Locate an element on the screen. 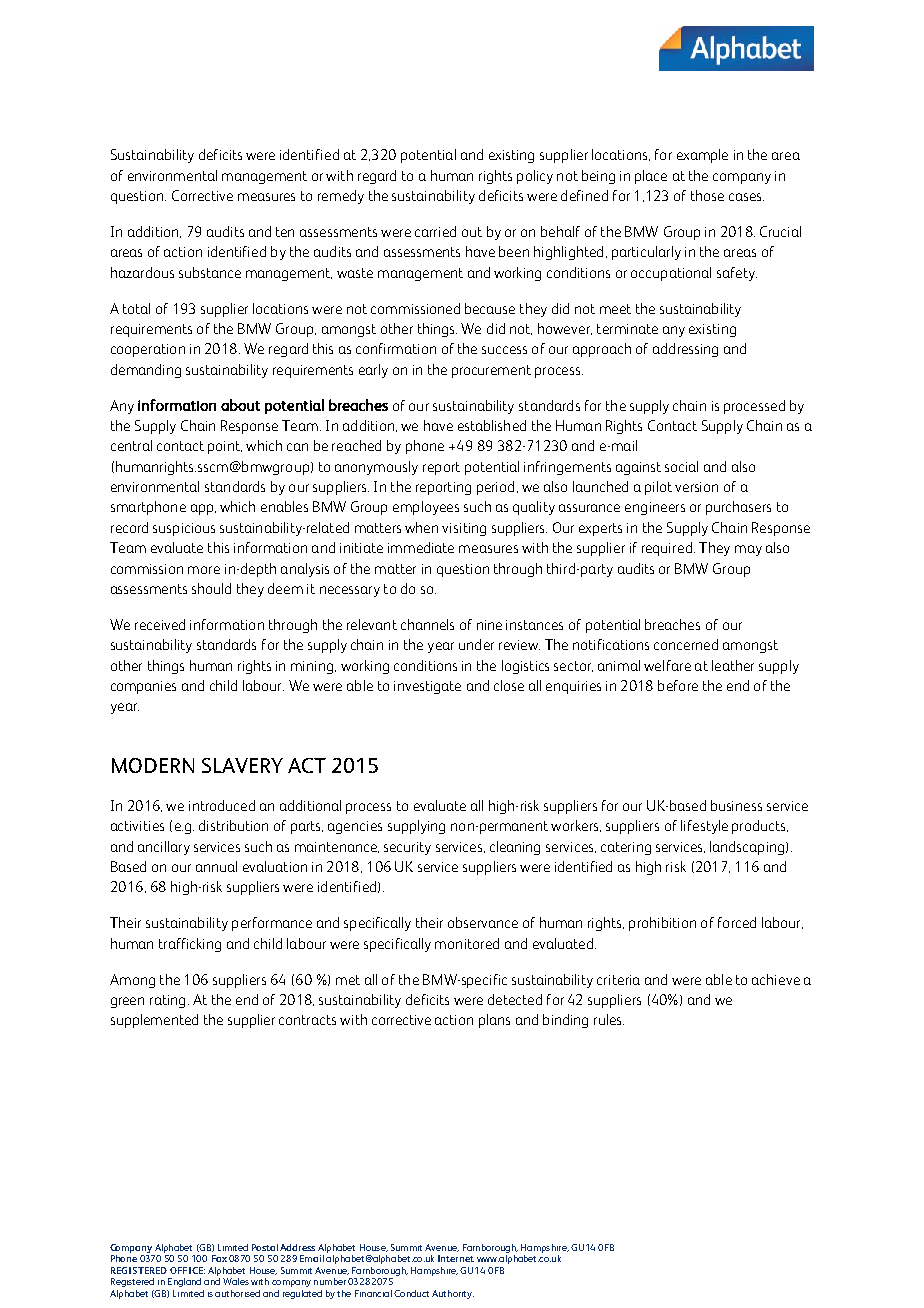 Image resolution: width=924 pixels, height=1308 pixels. annual is located at coordinates (216, 866).
